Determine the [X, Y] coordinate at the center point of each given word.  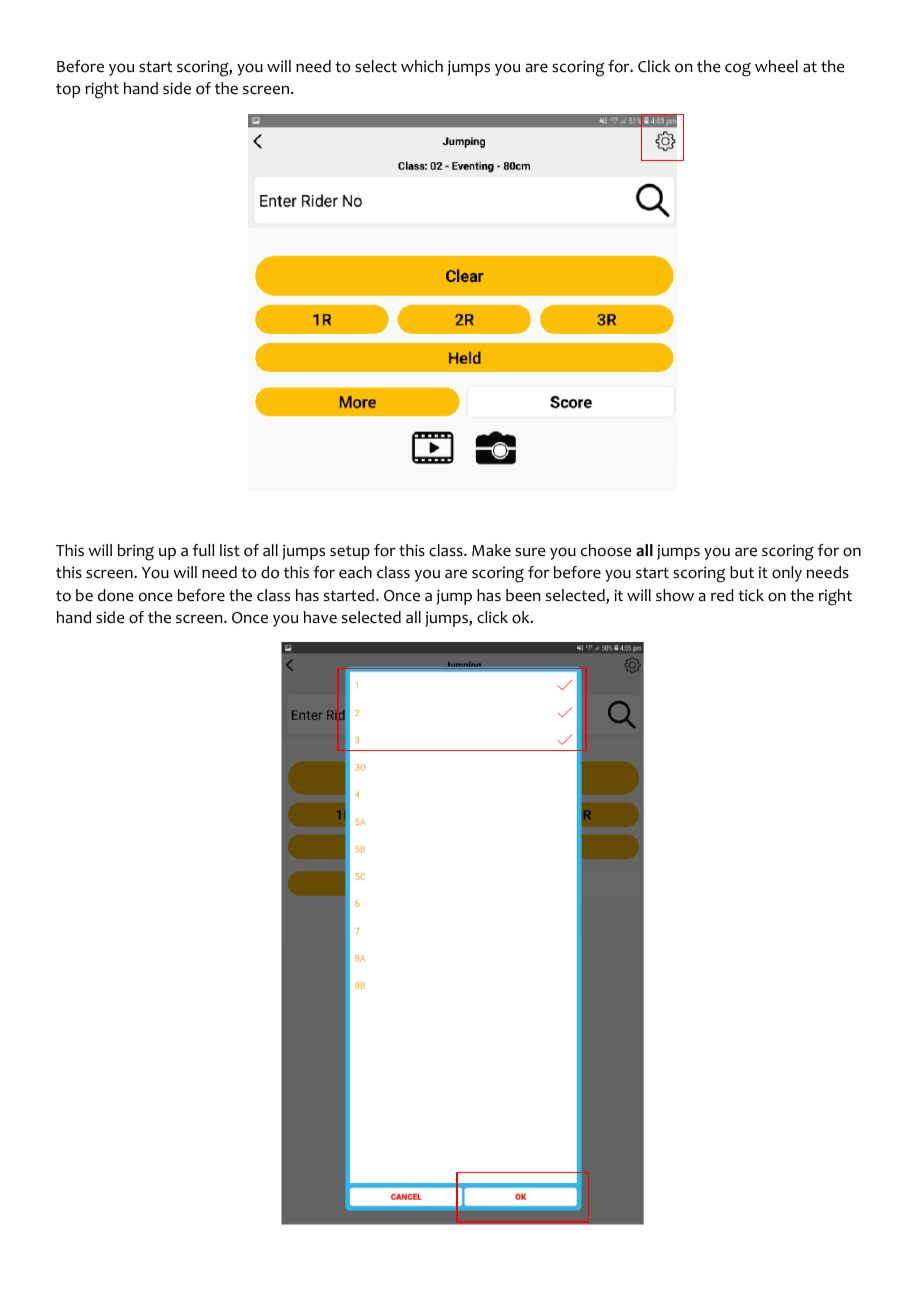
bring [136, 552]
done [116, 595]
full [203, 550]
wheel [776, 66]
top [68, 90]
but [742, 572]
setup [350, 552]
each [355, 572]
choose [606, 550]
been [523, 595]
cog [738, 70]
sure [530, 552]
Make [491, 550]
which [422, 66]
